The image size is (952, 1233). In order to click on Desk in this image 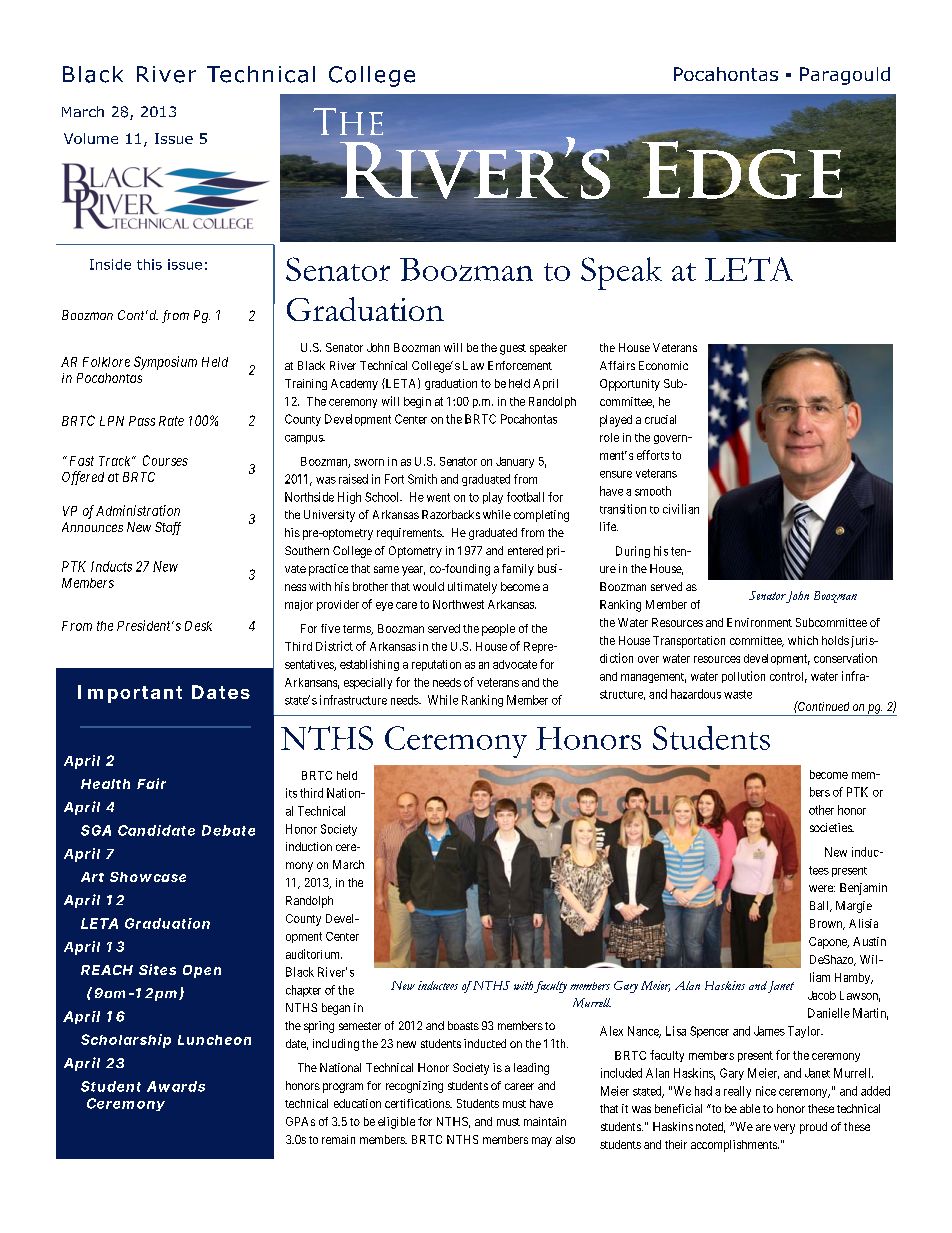, I will do `click(198, 626)`.
